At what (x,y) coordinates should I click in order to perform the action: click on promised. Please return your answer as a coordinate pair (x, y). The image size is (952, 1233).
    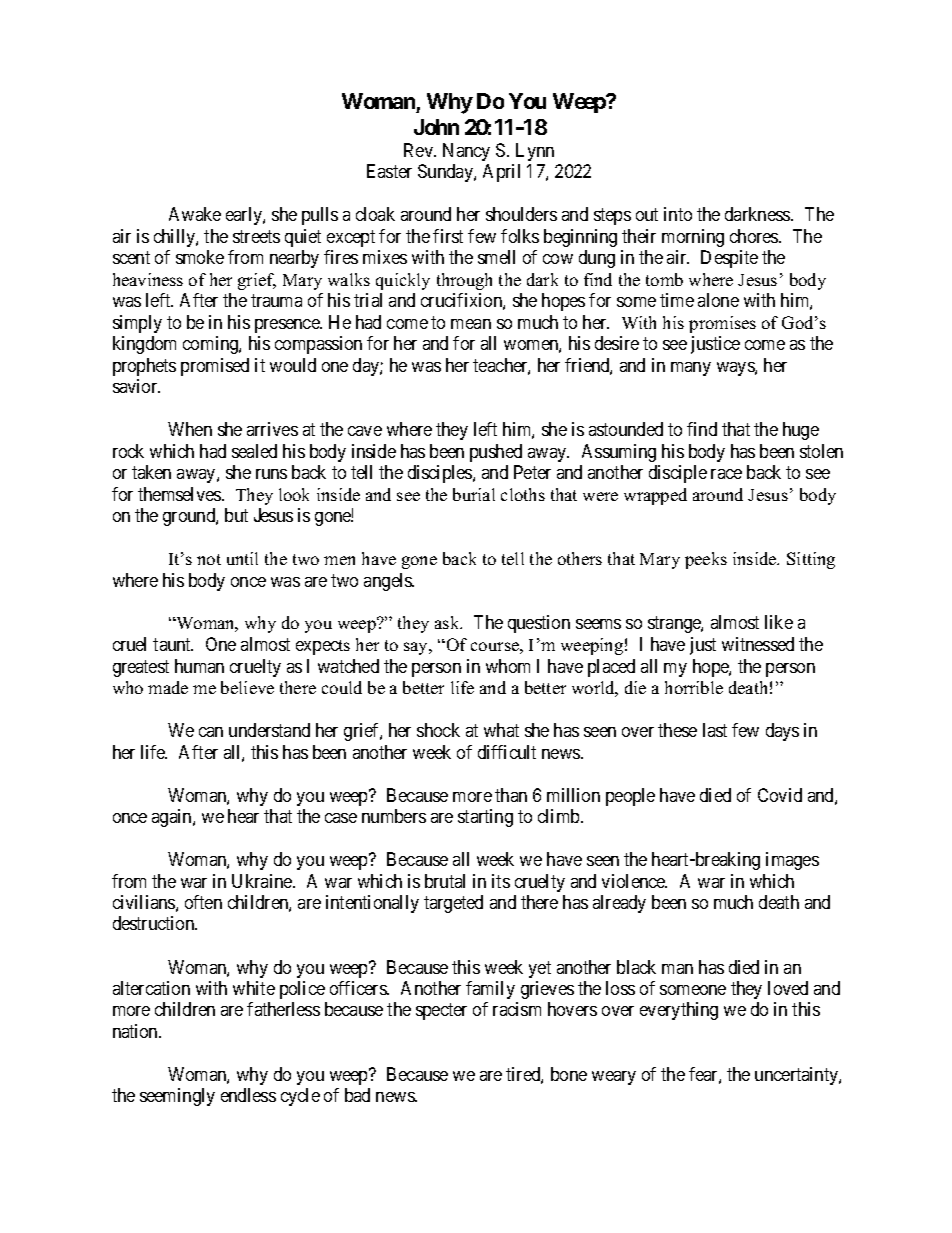
    Looking at the image, I should click on (215, 367).
